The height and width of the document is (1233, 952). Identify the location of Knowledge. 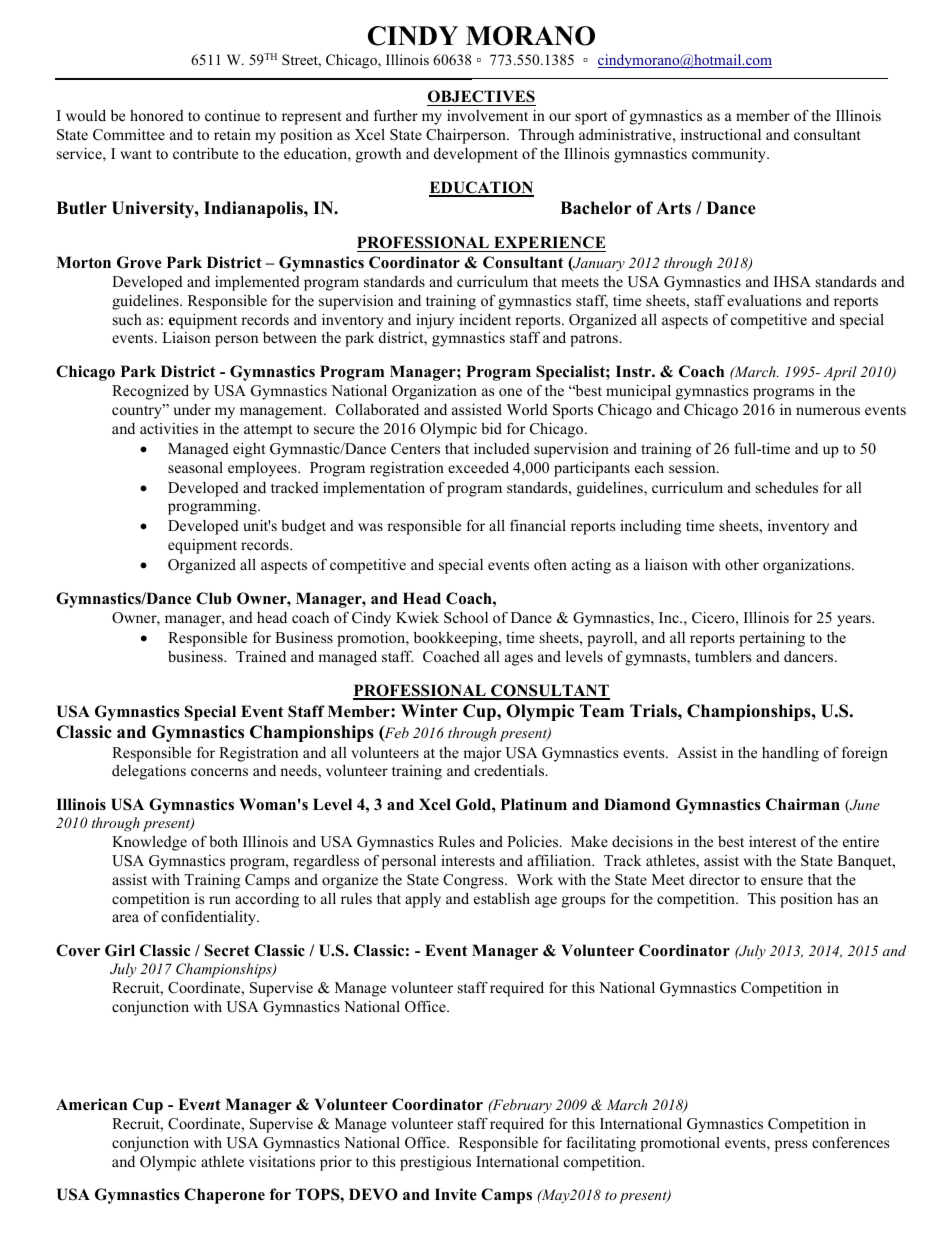
(149, 843).
